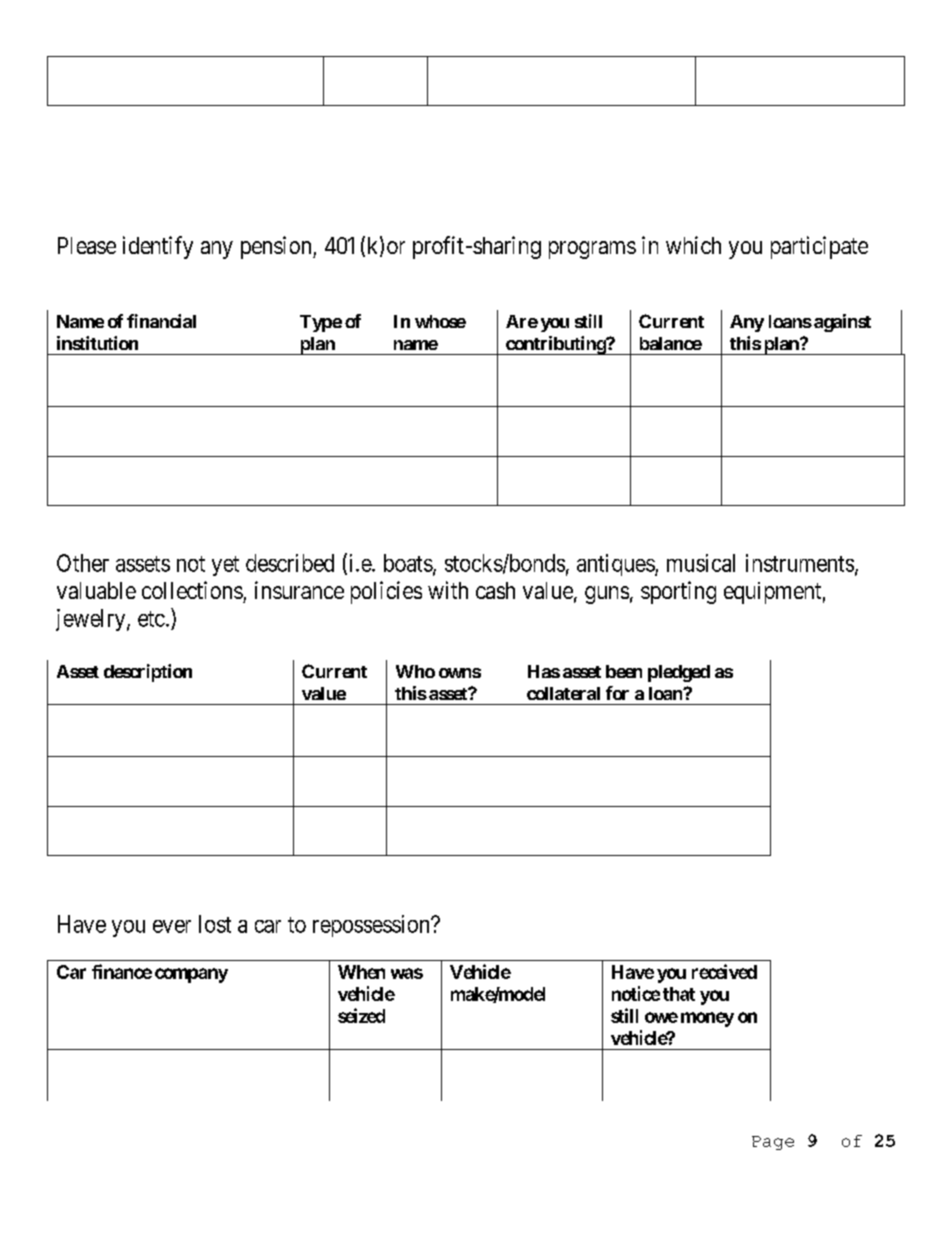 The width and height of the screenshot is (952, 1233). Describe the element at coordinates (800, 563) in the screenshot. I see `instruments` at that location.
